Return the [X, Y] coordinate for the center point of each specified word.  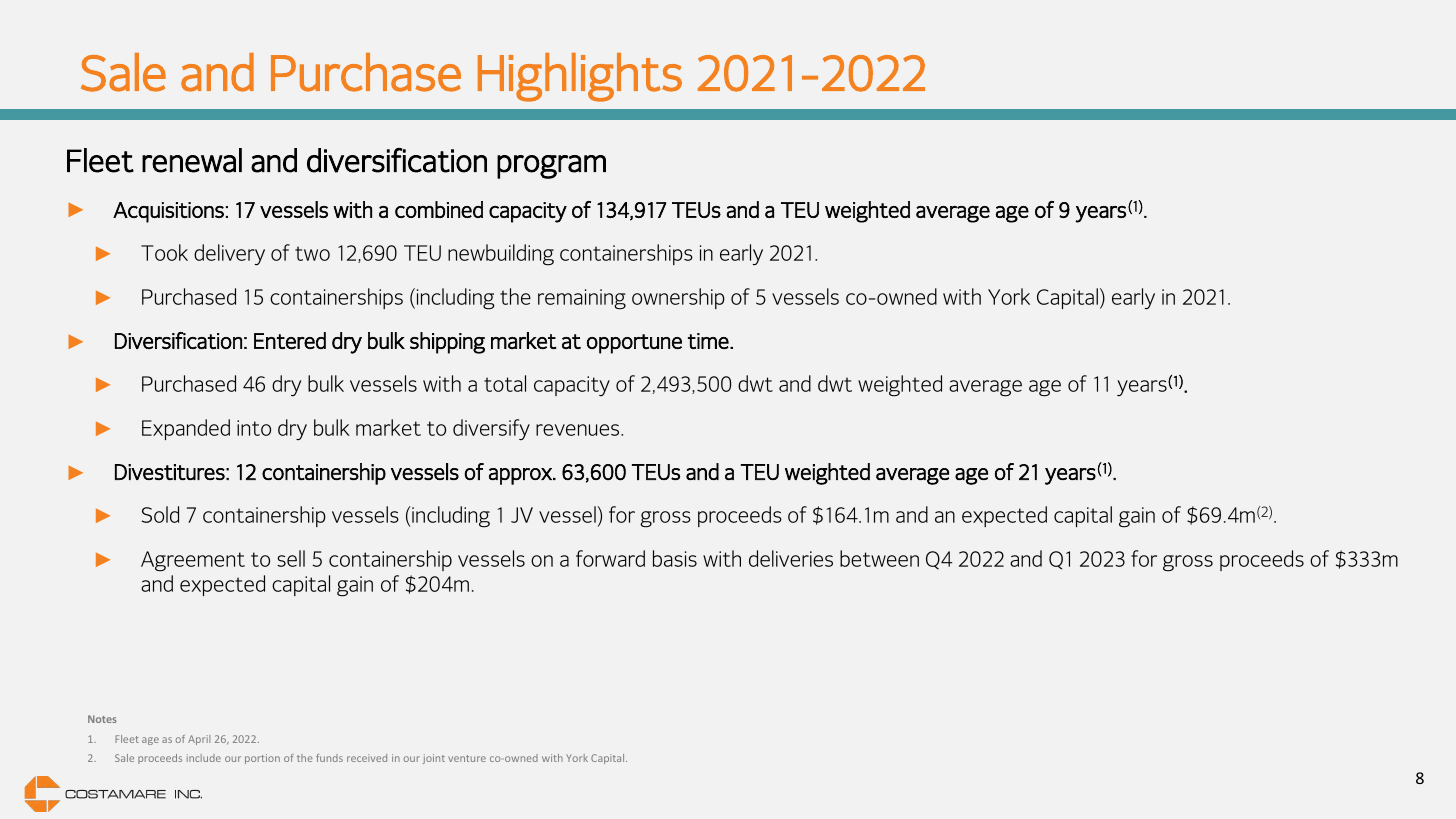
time [709, 341]
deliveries [791, 558]
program [551, 167]
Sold [160, 514]
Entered [290, 340]
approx [521, 476]
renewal [192, 160]
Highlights [580, 77]
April [199, 740]
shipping [447, 343]
